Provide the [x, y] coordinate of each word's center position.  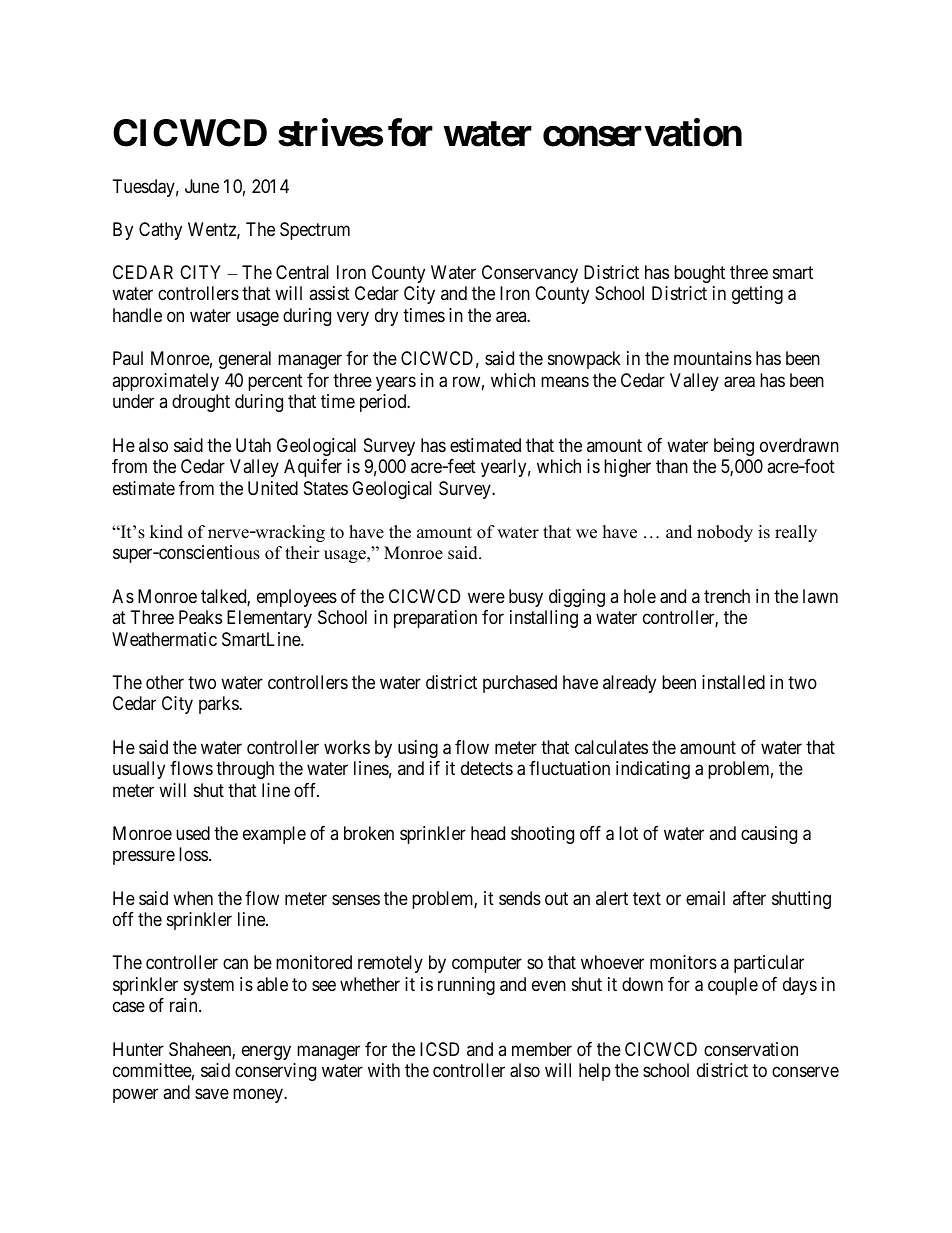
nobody [725, 533]
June [202, 186]
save [212, 1093]
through [245, 770]
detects [487, 768]
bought [699, 274]
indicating [653, 770]
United [273, 488]
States [326, 488]
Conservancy [530, 274]
